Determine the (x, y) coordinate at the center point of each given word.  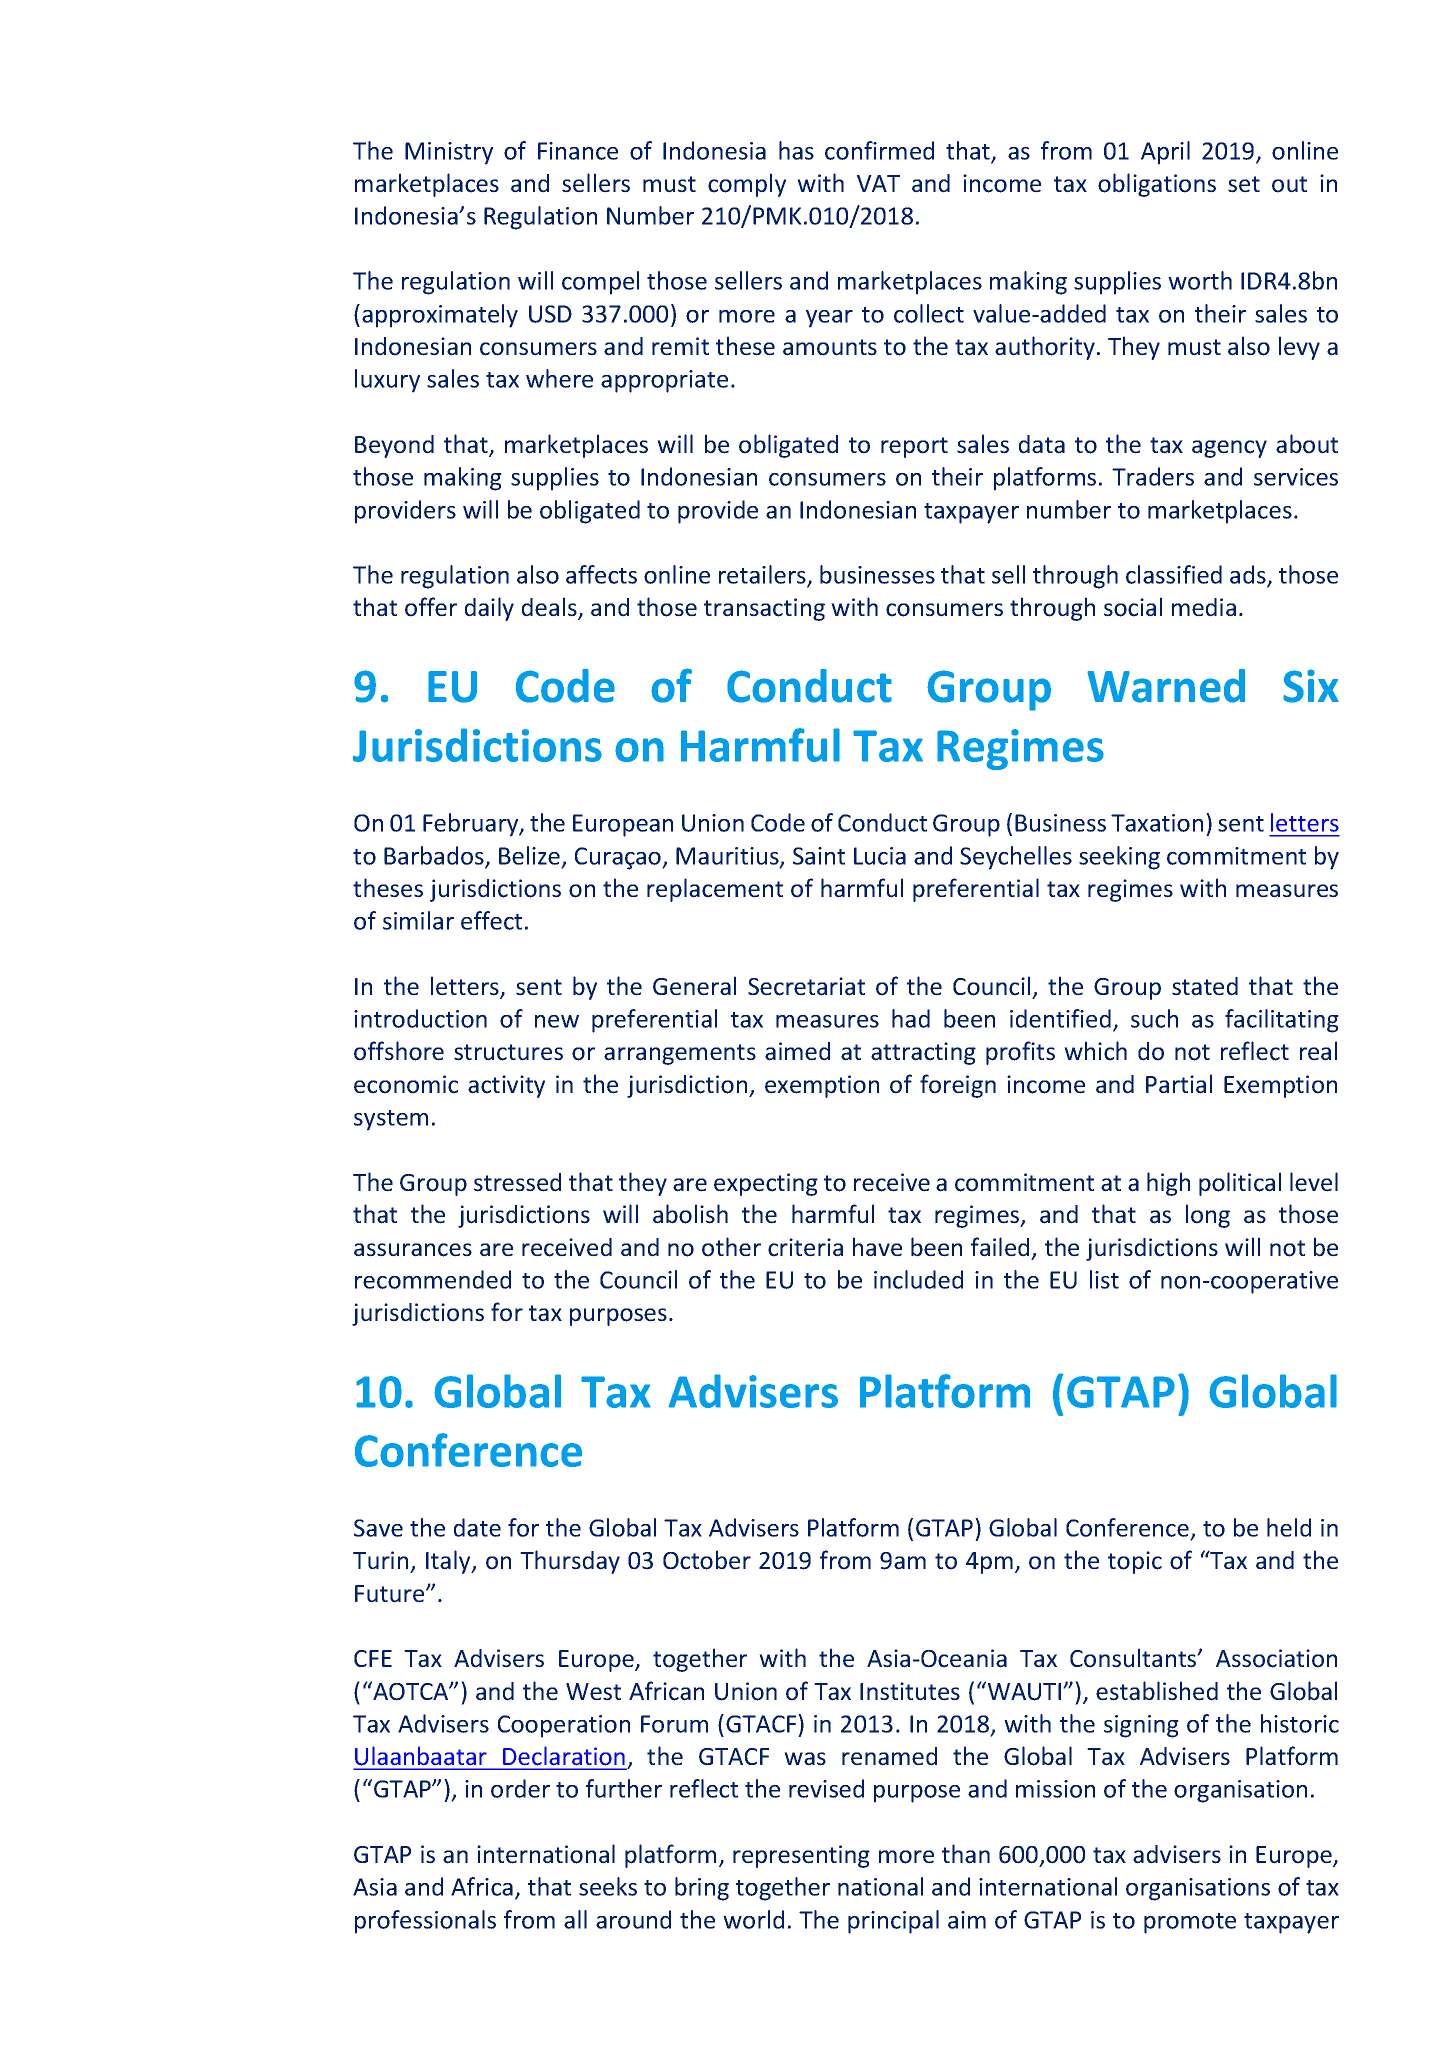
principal (893, 1922)
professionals (425, 1922)
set (1244, 184)
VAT (878, 183)
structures (508, 1052)
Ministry (449, 153)
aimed (797, 1051)
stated (1205, 986)
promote (1190, 1923)
